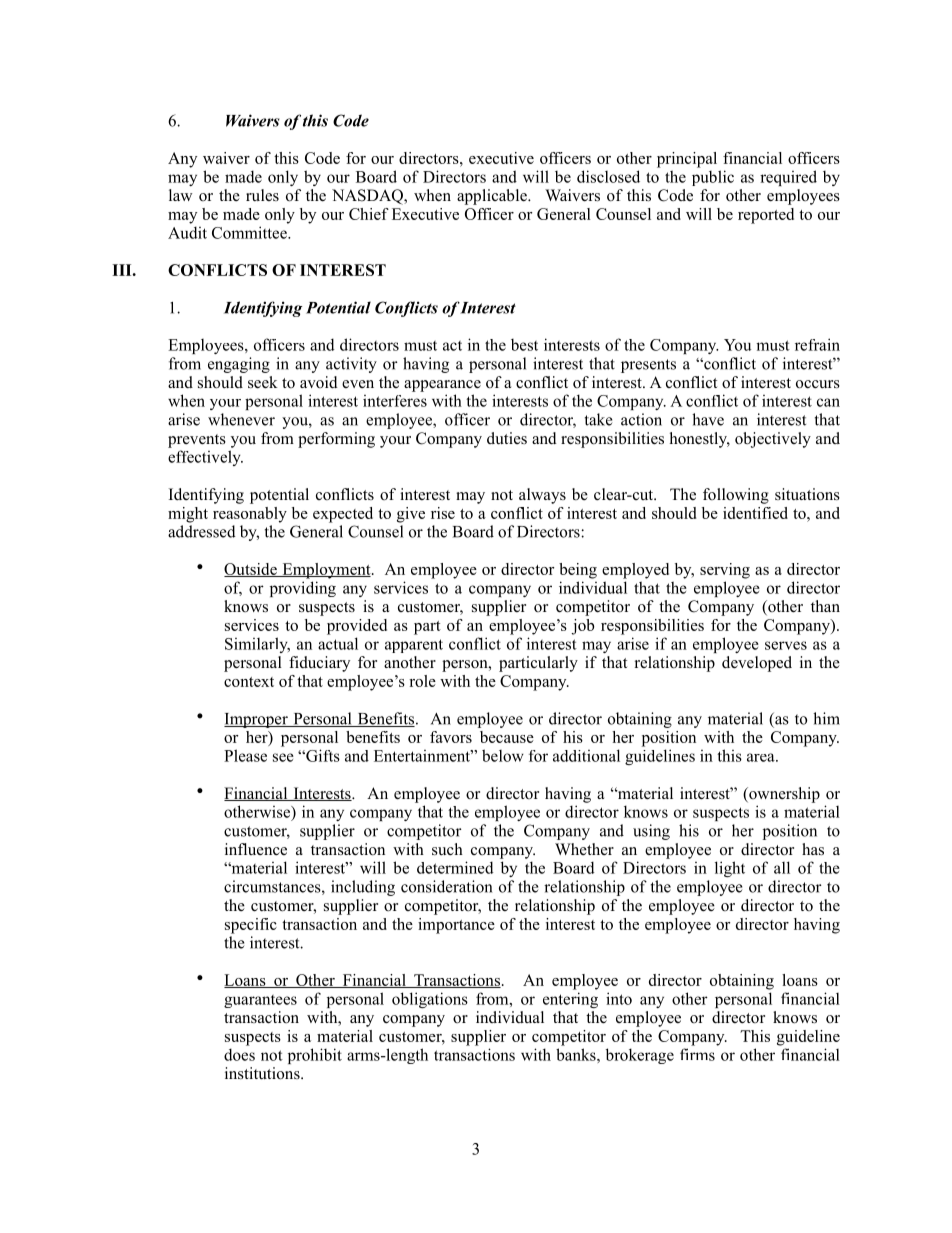  What do you see at coordinates (262, 195) in the image?
I see `rules` at bounding box center [262, 195].
